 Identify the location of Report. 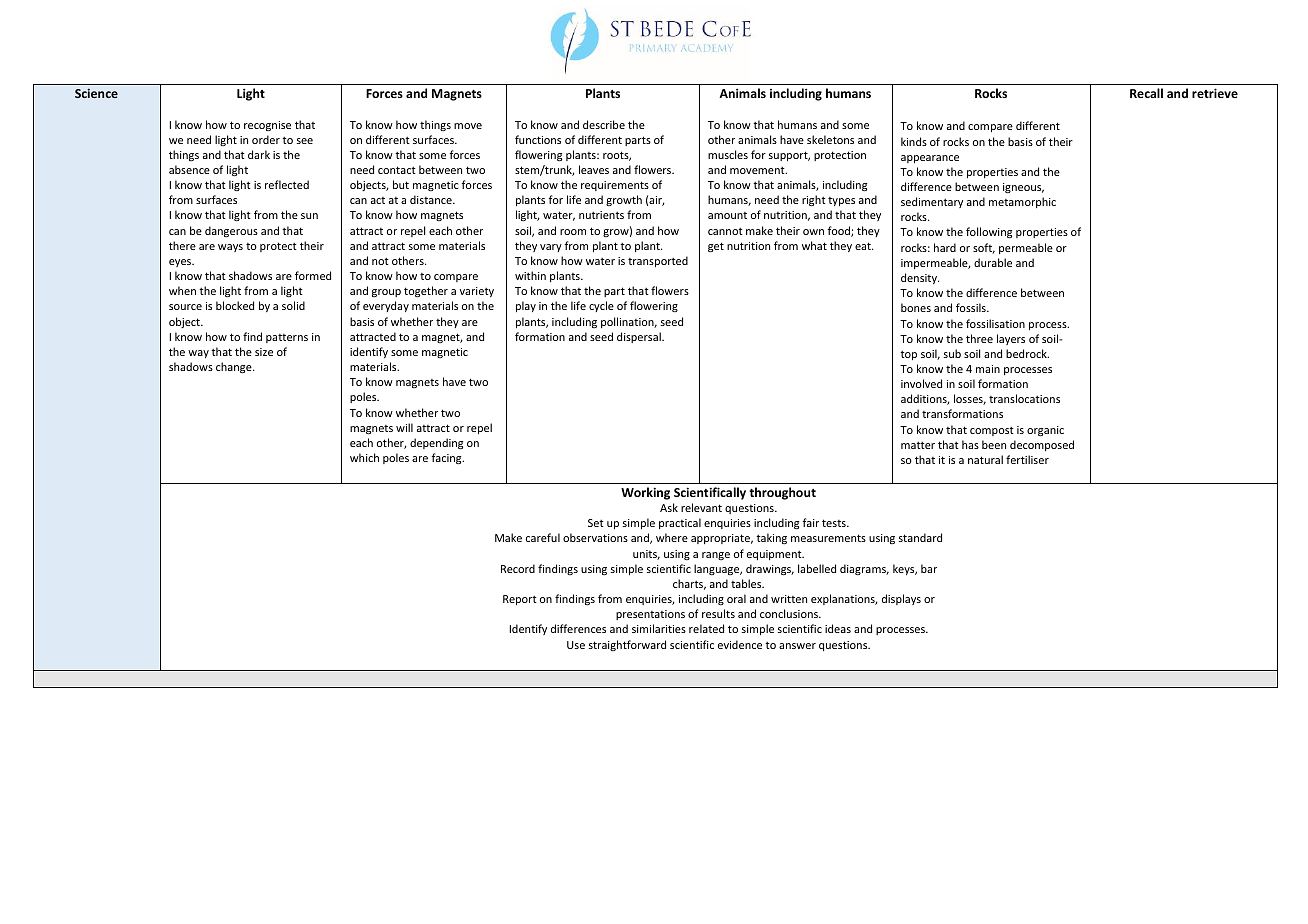
(520, 600).
